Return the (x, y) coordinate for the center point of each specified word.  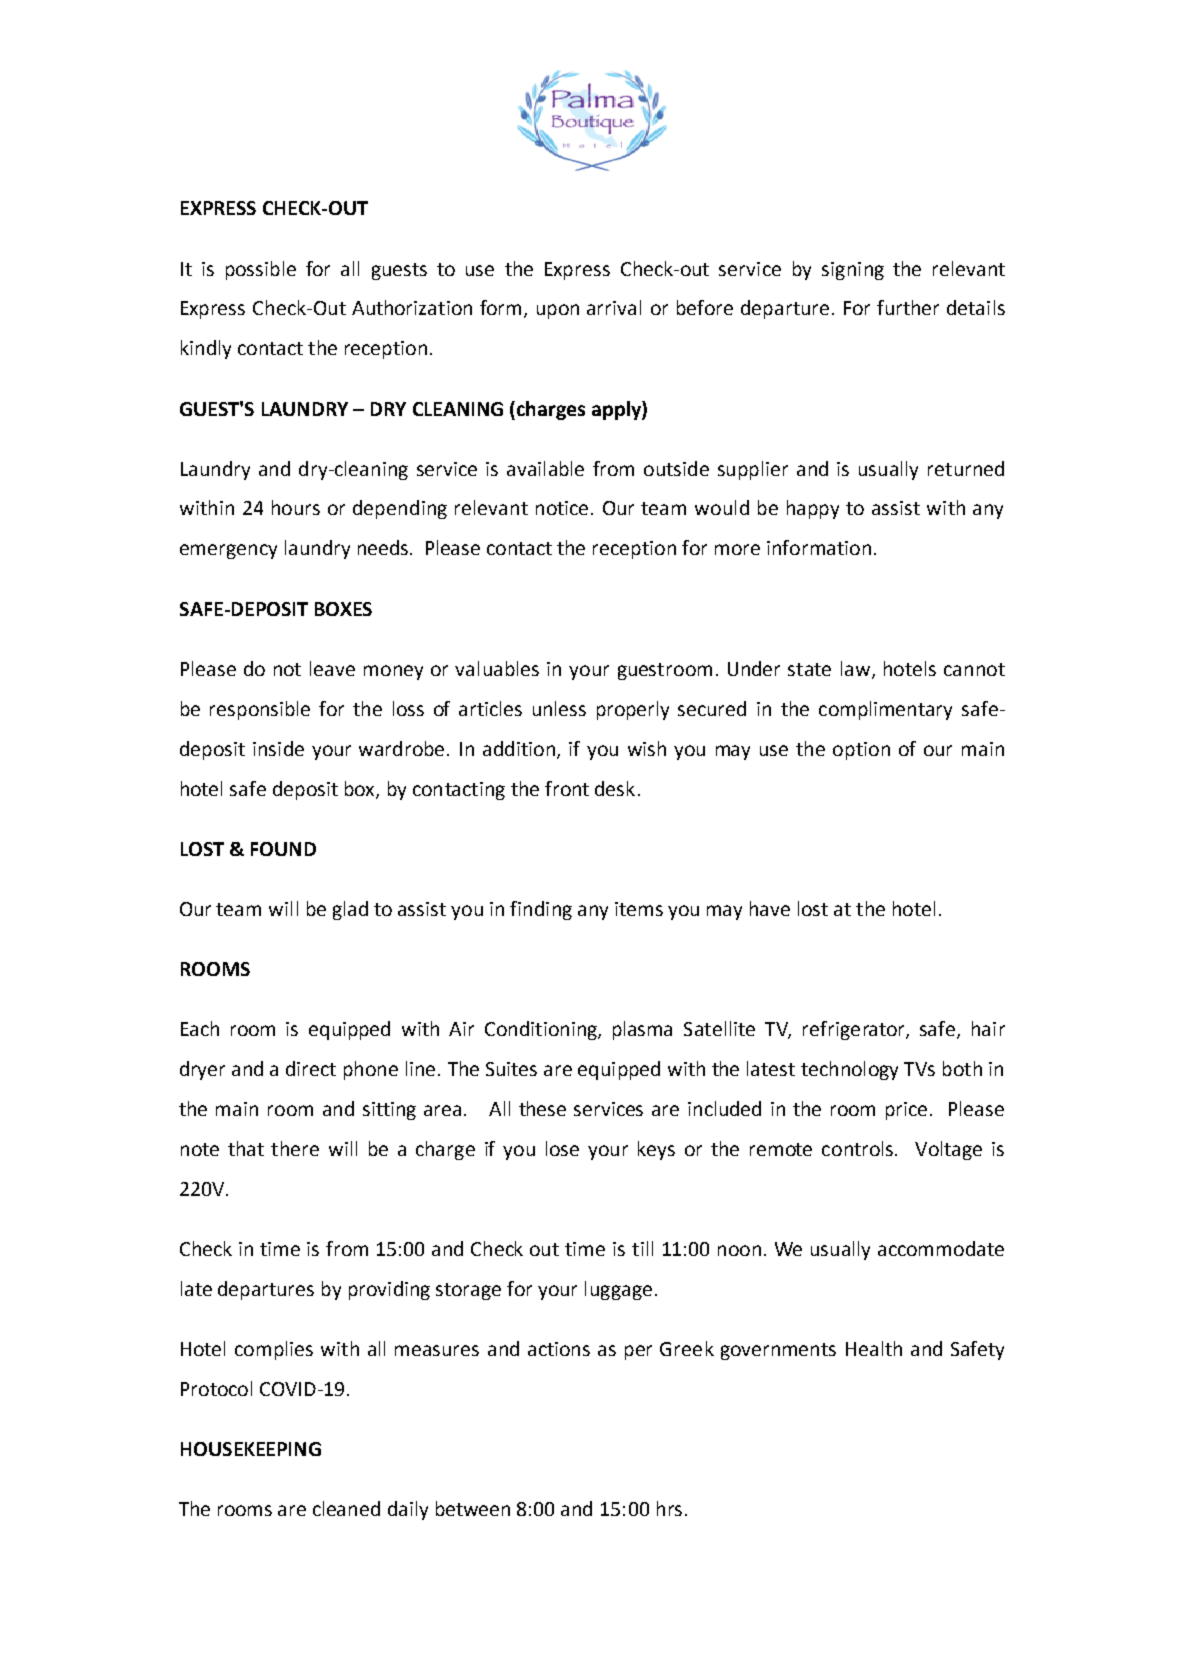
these (542, 1108)
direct (311, 1068)
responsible (260, 710)
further (908, 307)
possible (261, 270)
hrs (669, 1508)
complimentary (885, 710)
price (906, 1111)
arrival (614, 307)
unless (559, 708)
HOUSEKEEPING (251, 1449)
